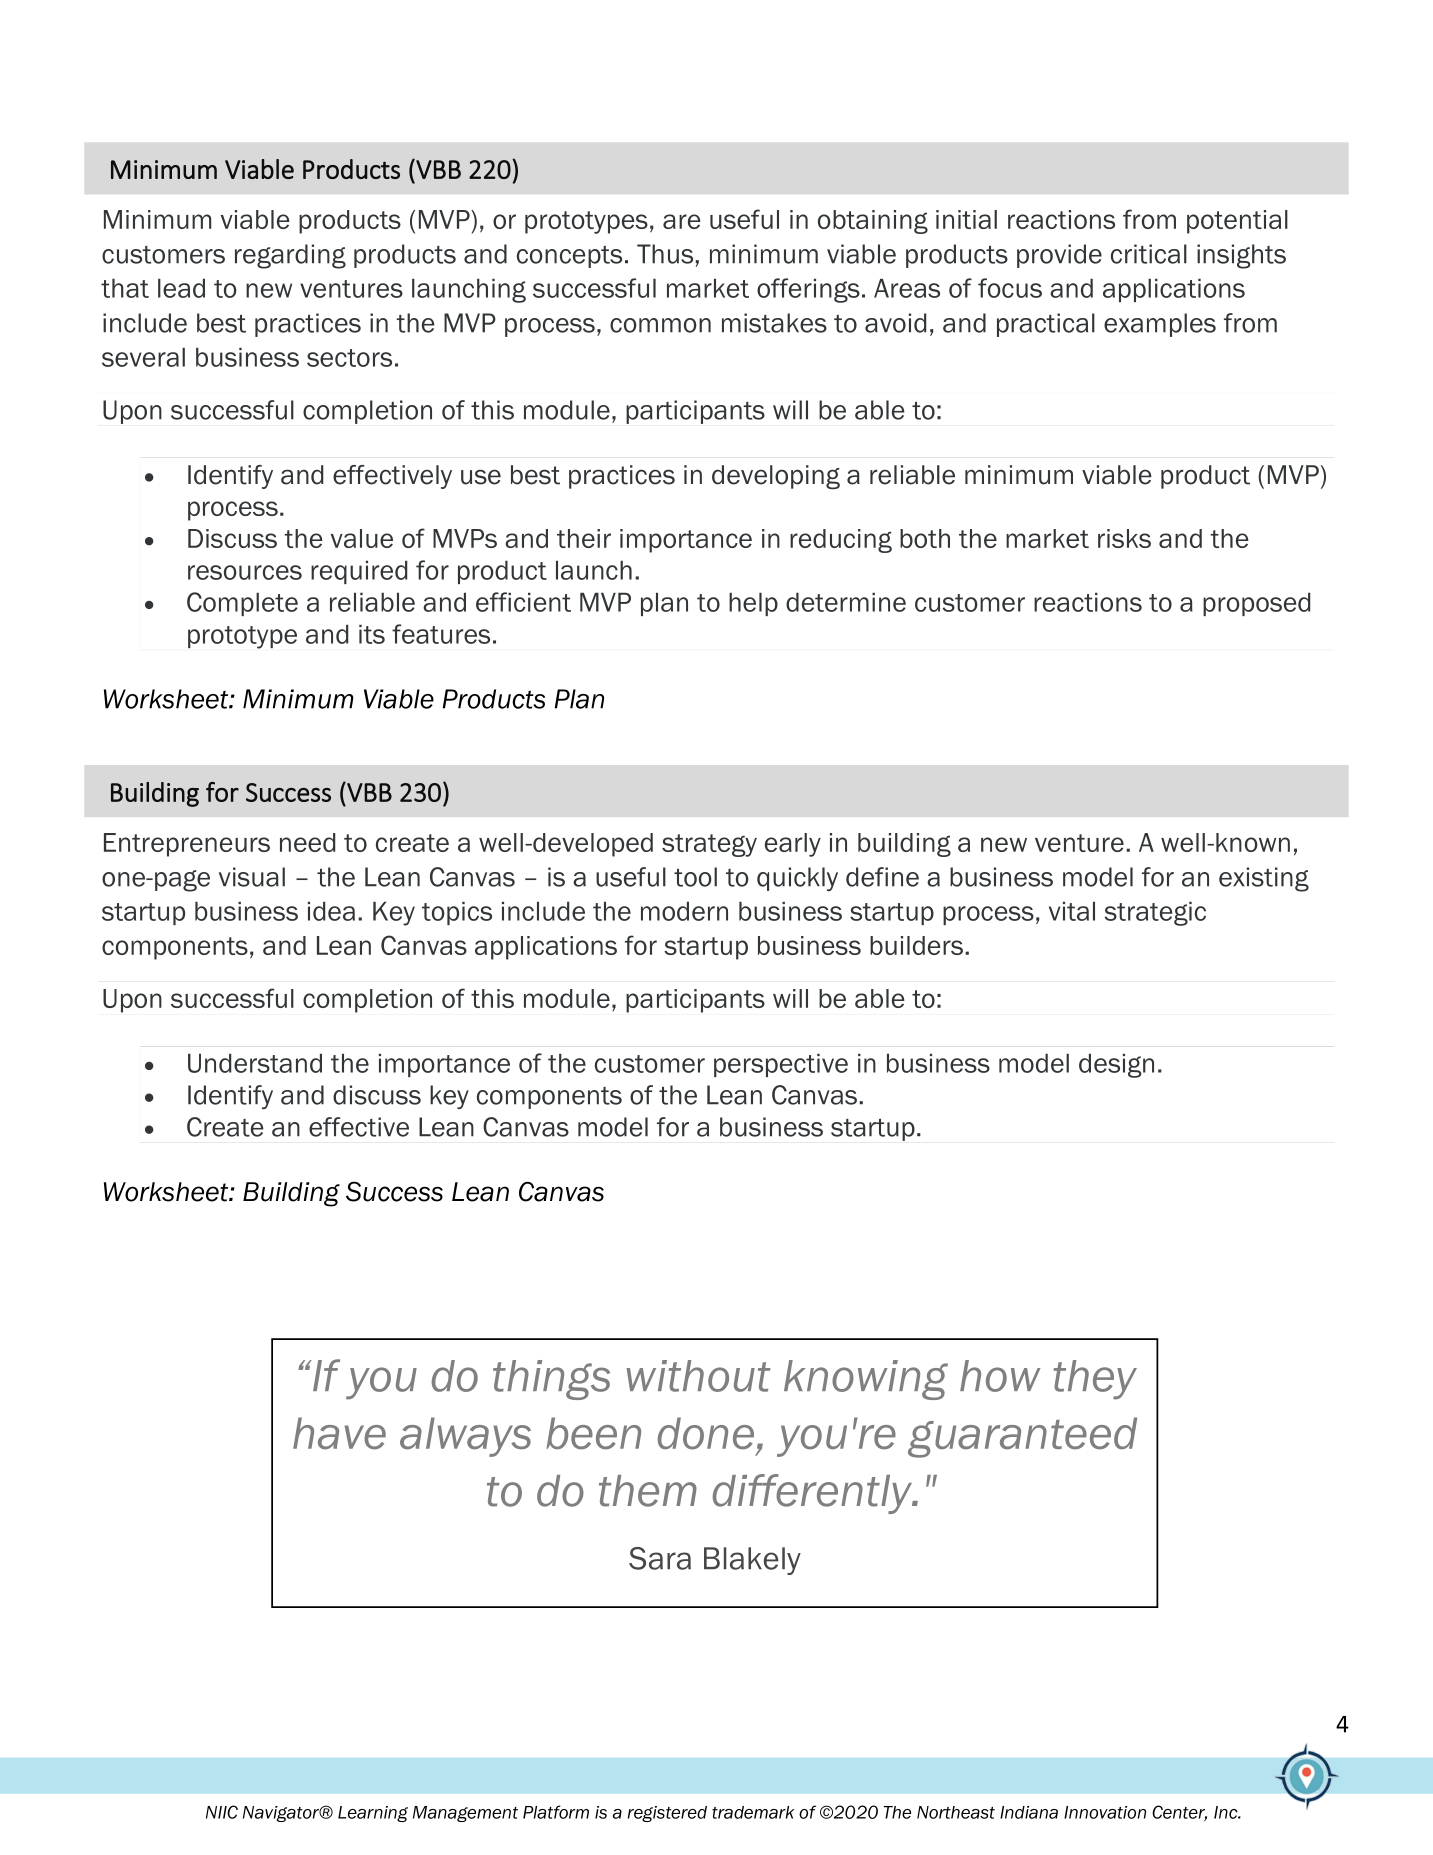 The height and width of the document is (1855, 1433). I want to click on need, so click(307, 842).
